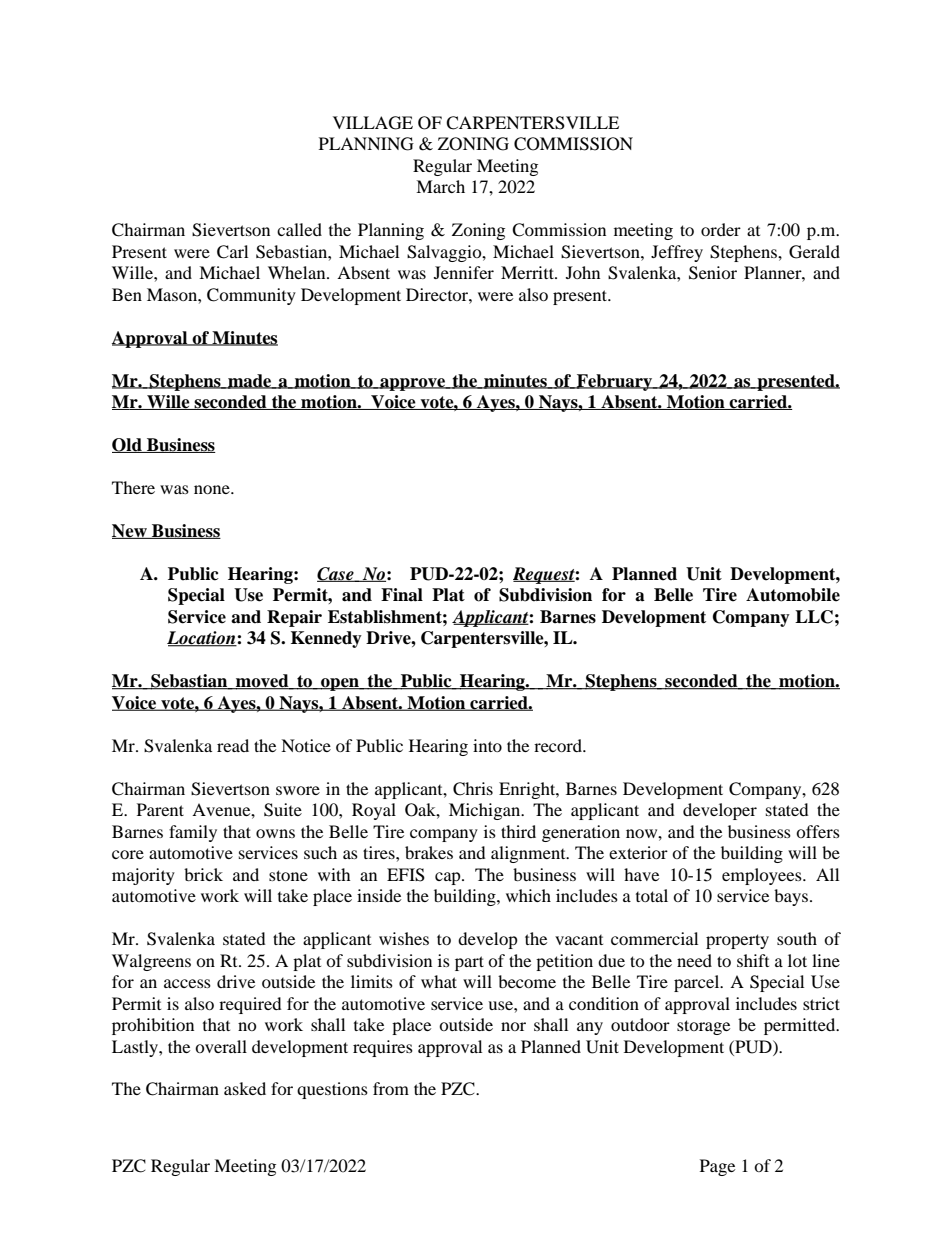 The image size is (952, 1233). What do you see at coordinates (818, 831) in the document?
I see `offers` at bounding box center [818, 831].
